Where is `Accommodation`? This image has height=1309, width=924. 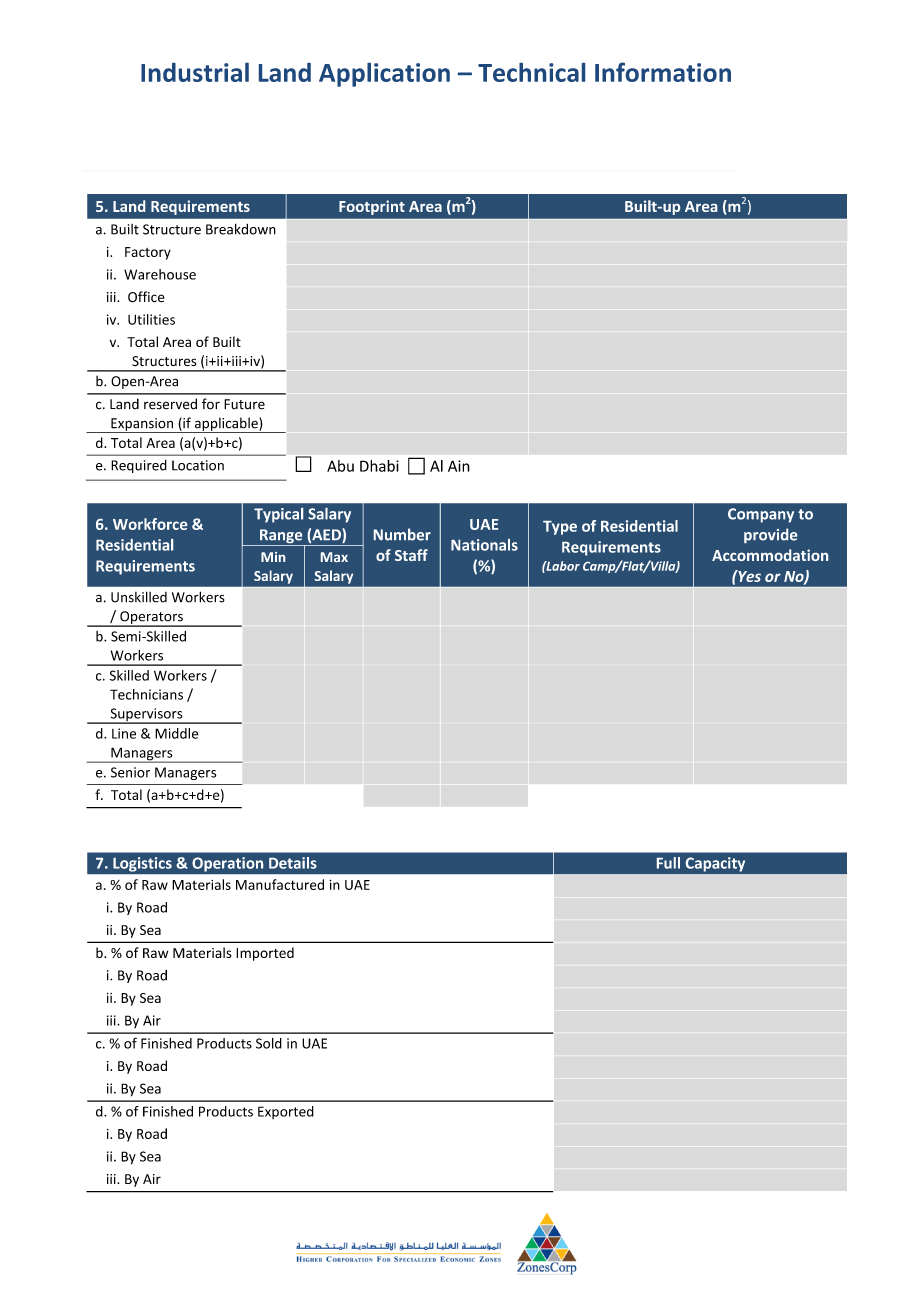 Accommodation is located at coordinates (770, 555).
